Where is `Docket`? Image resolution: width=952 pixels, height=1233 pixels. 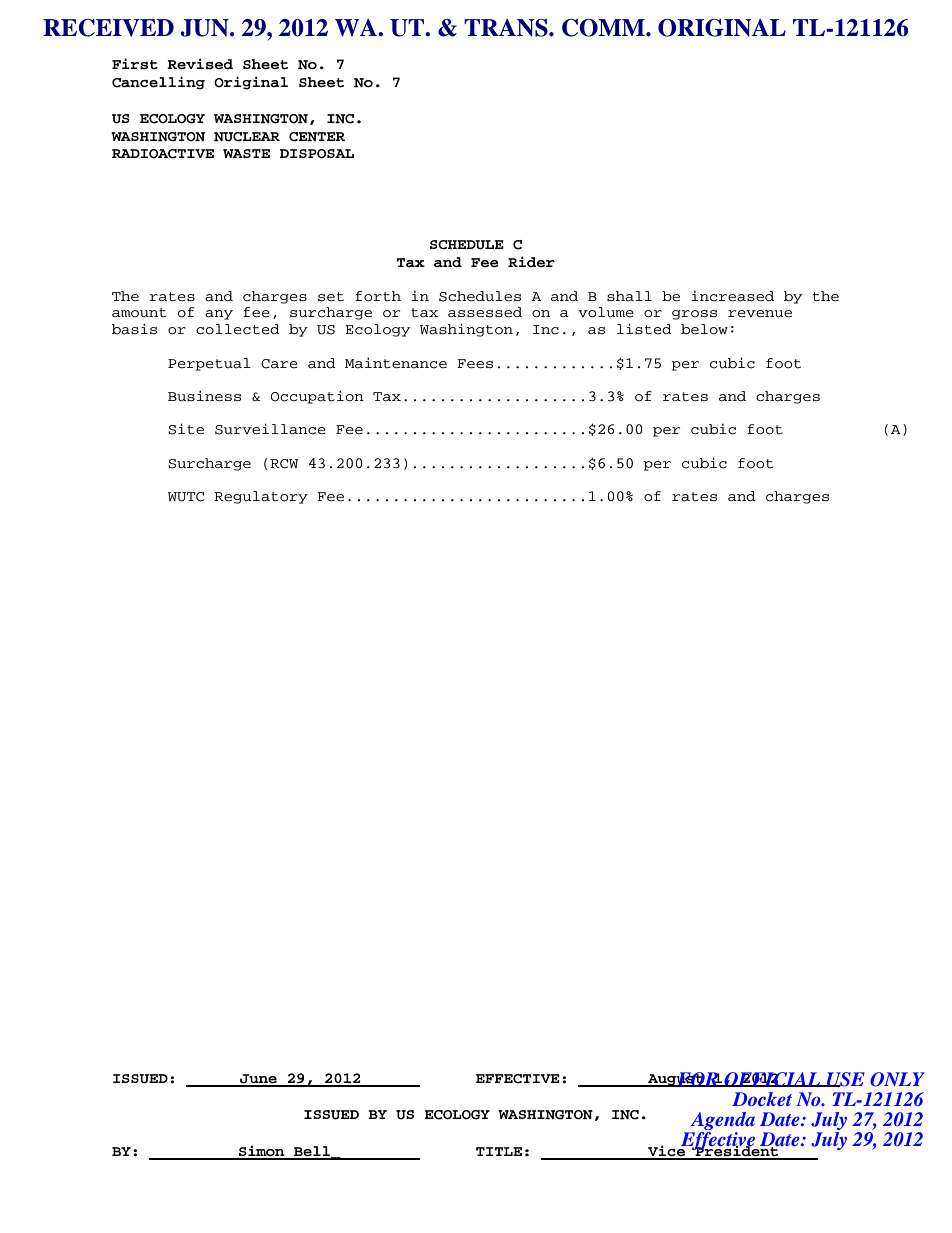 Docket is located at coordinates (762, 1099).
